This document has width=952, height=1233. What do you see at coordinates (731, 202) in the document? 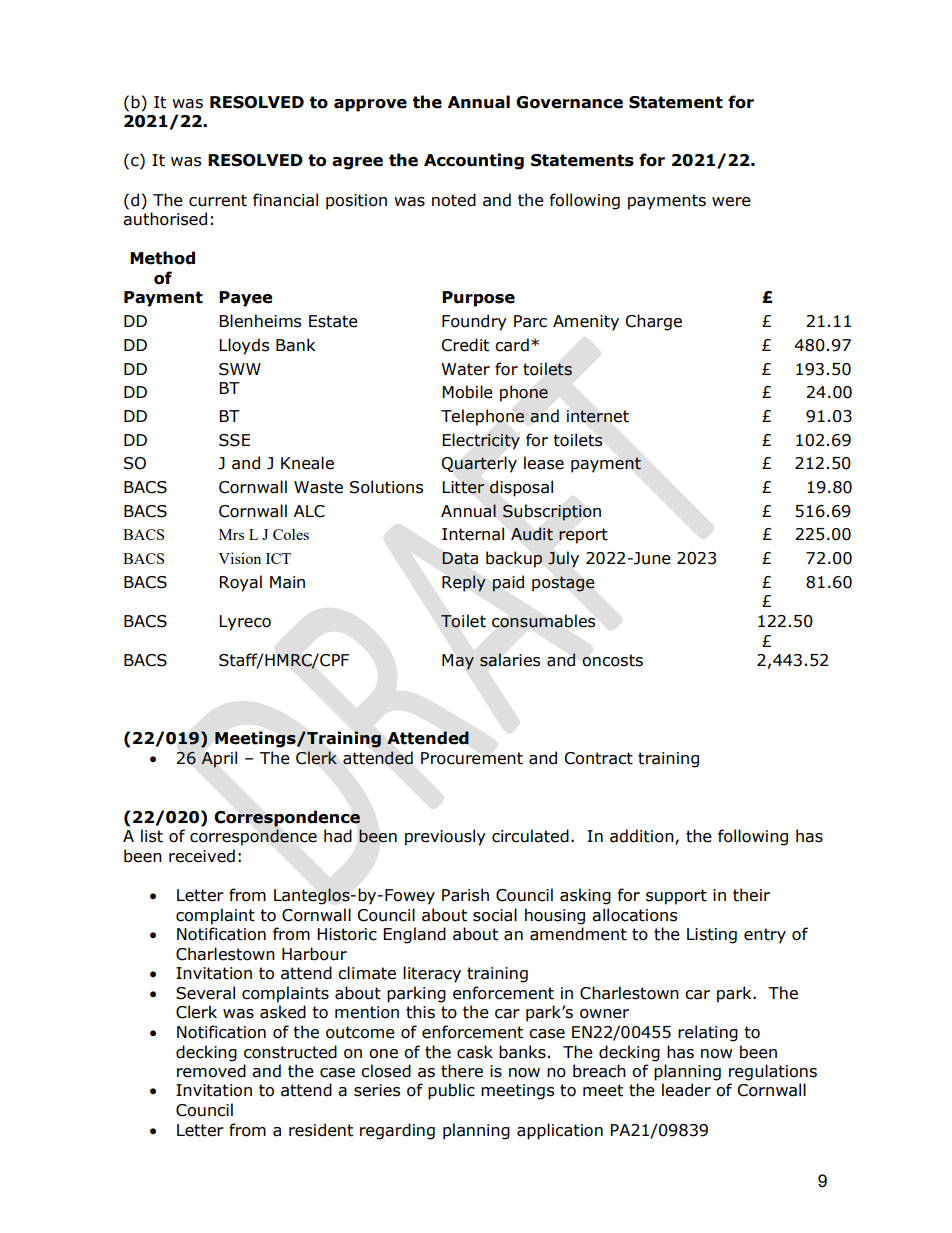
I see `were` at bounding box center [731, 202].
